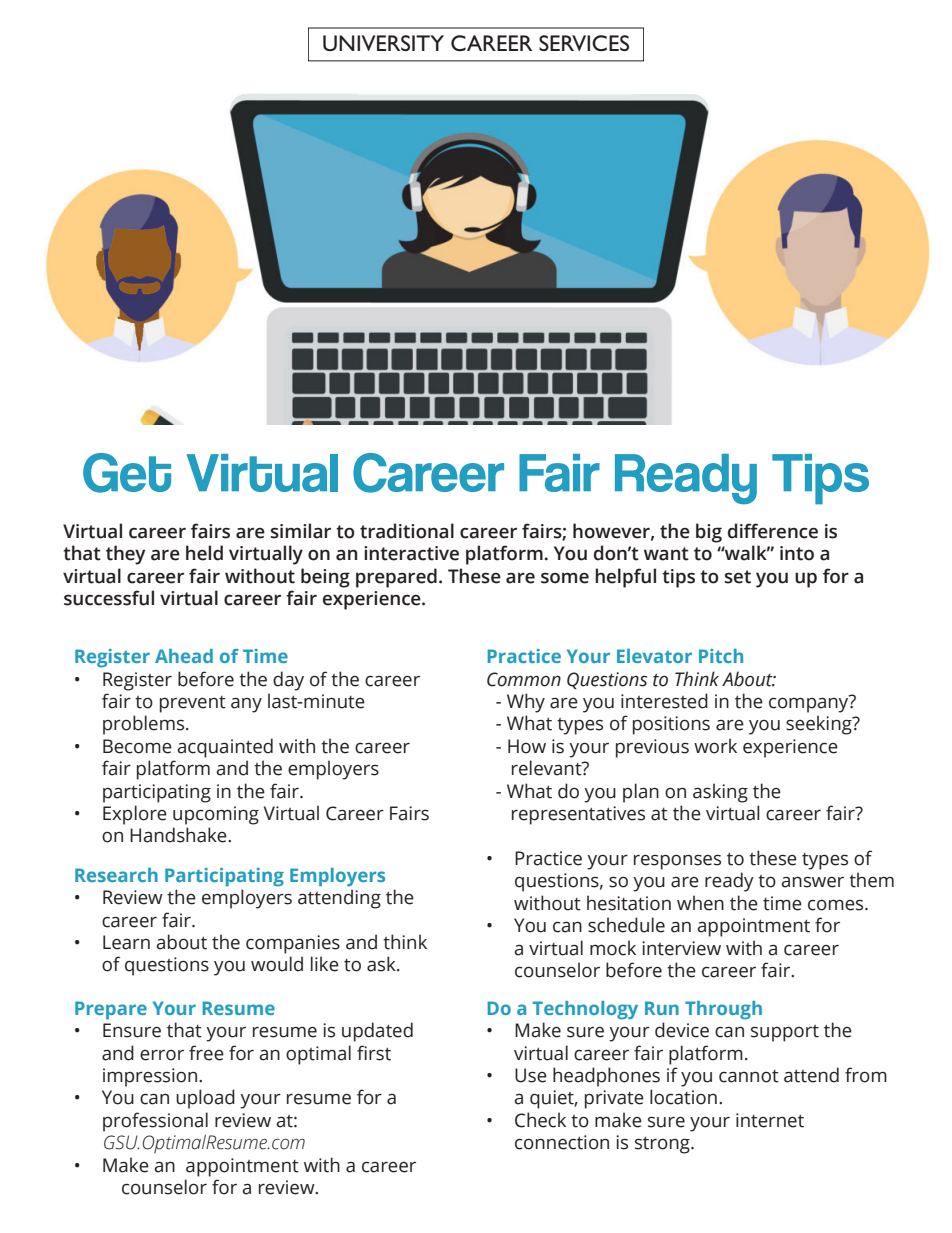 The height and width of the document is (1233, 952). Describe the element at coordinates (565, 578) in the document. I see `some` at that location.
